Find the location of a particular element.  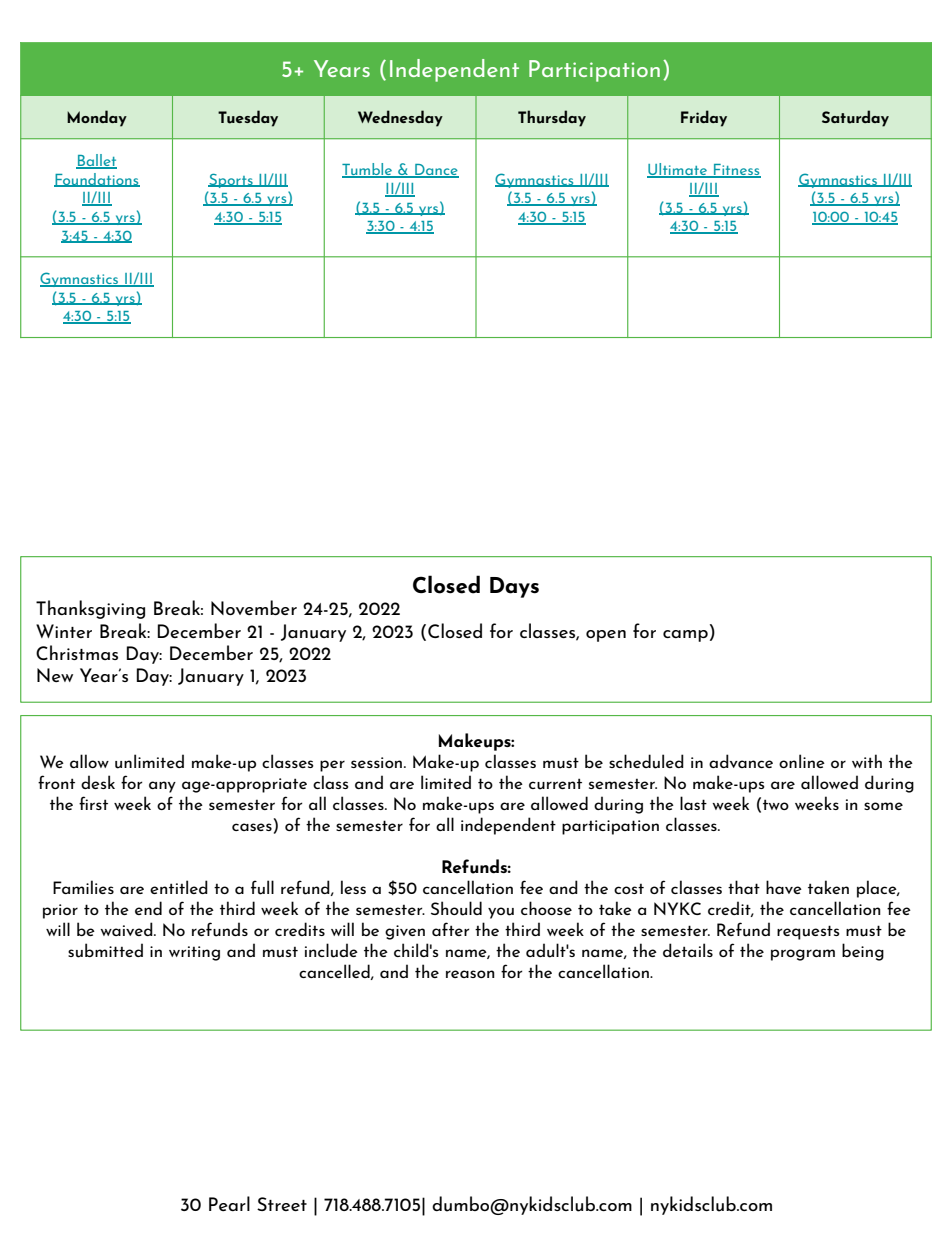

any is located at coordinates (162, 787).
